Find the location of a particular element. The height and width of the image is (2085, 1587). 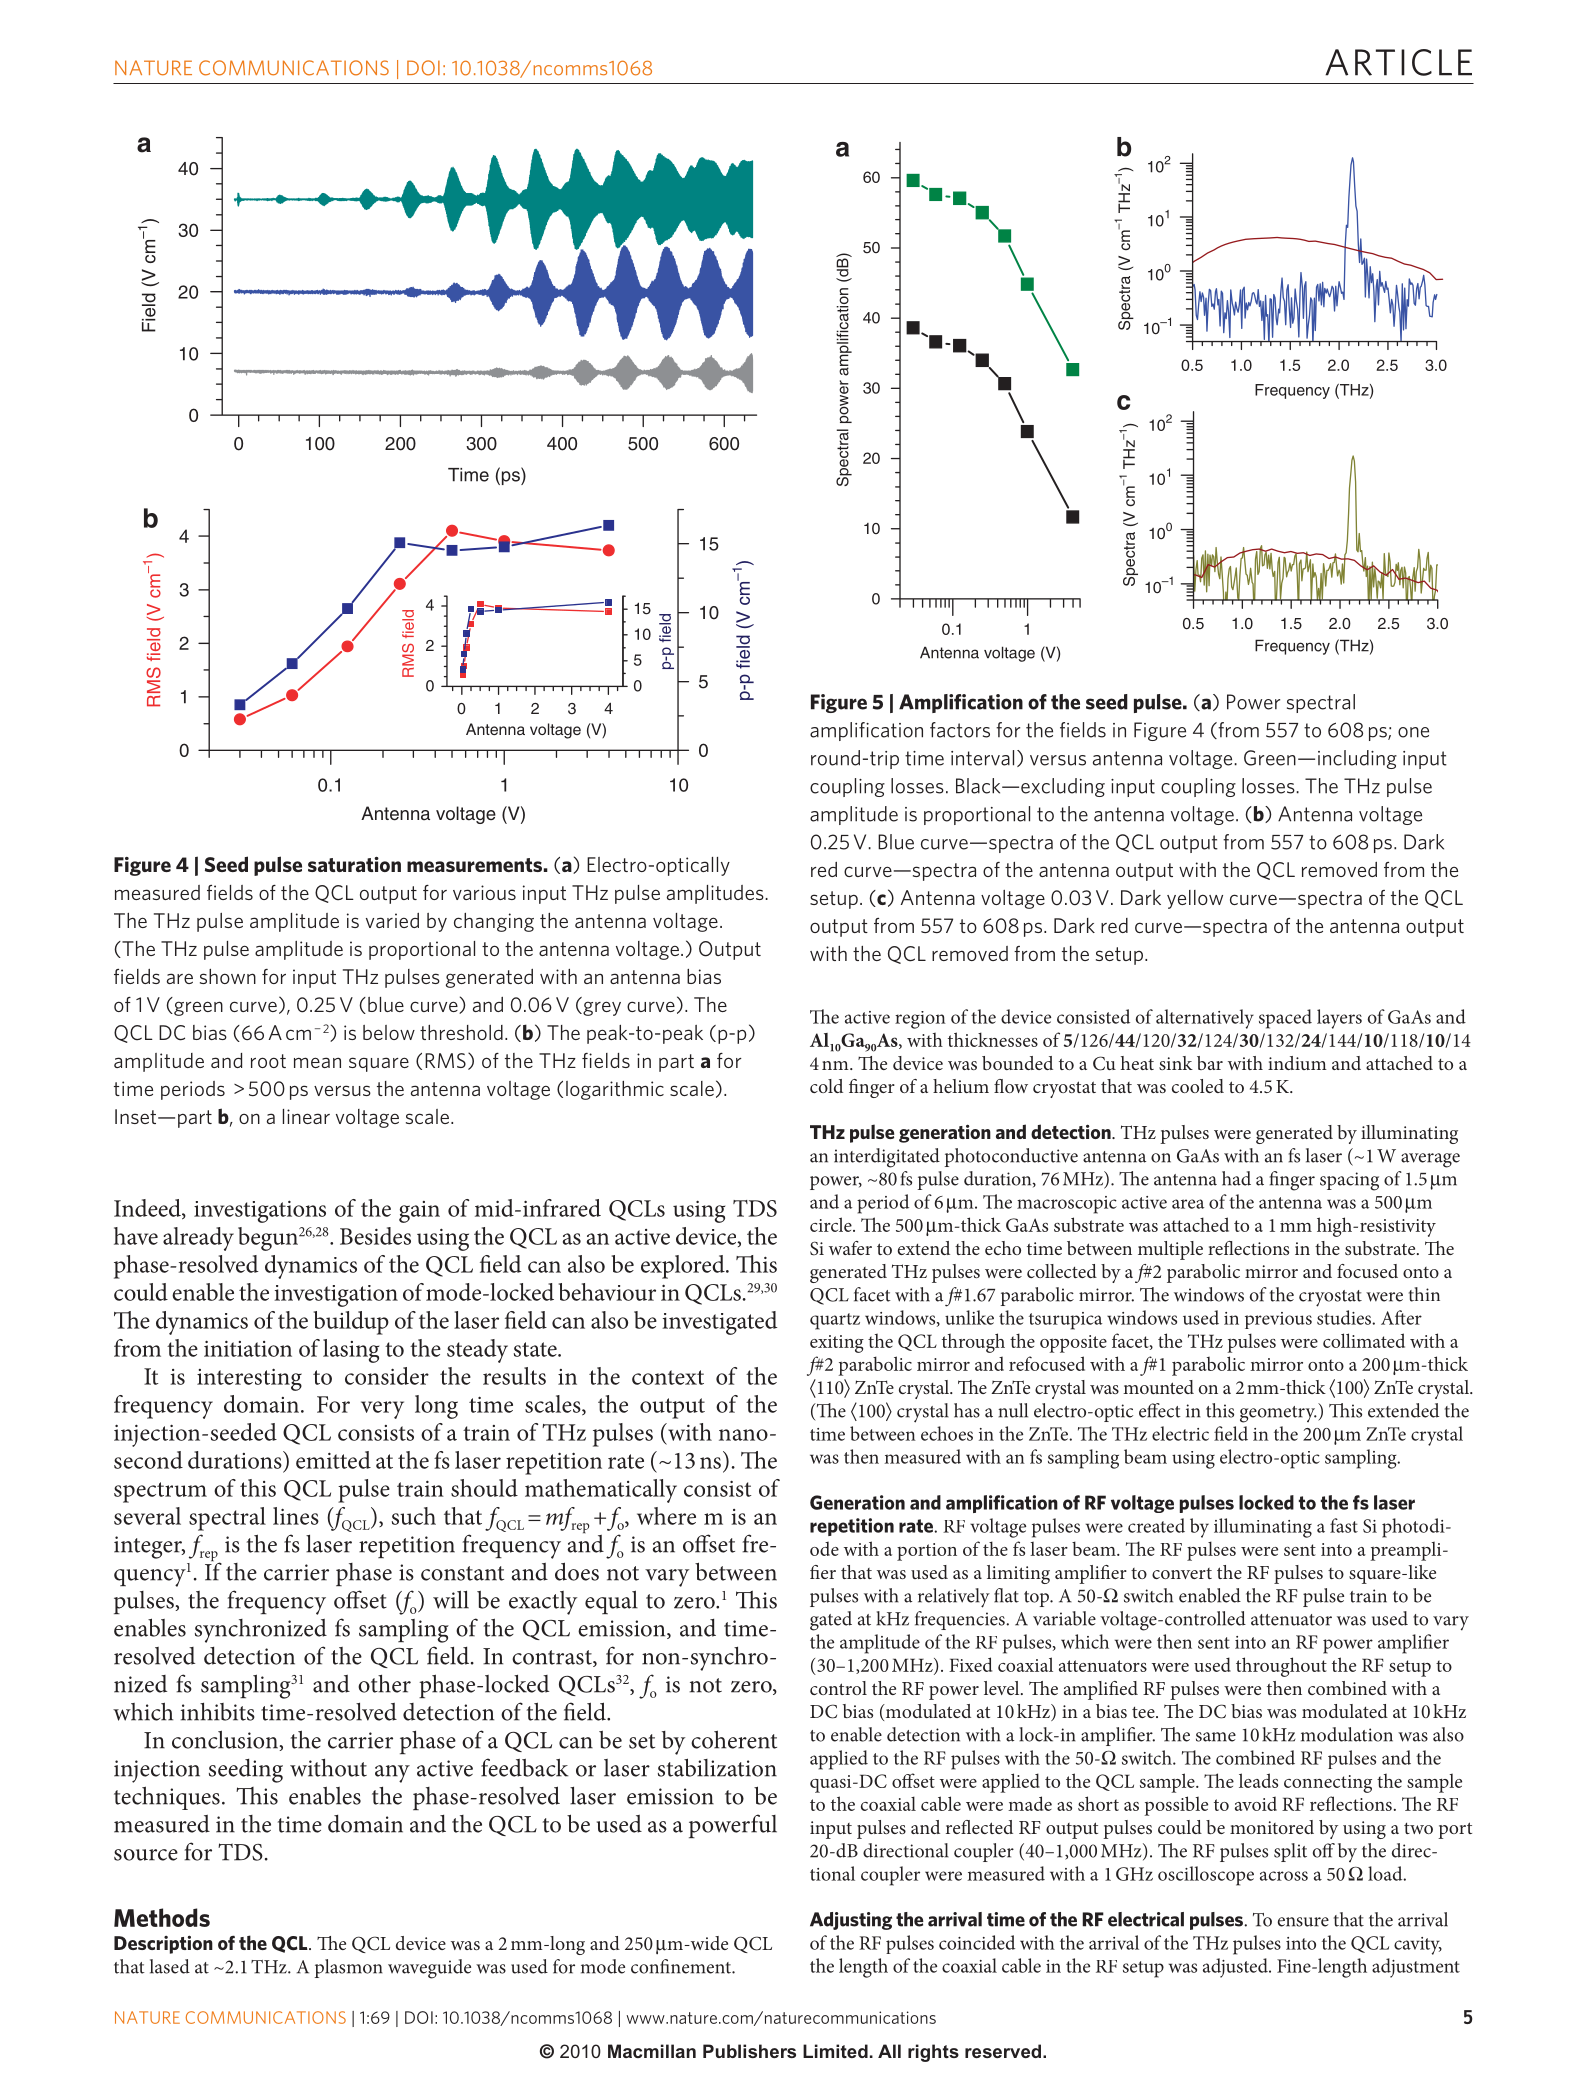

various is located at coordinates (484, 892).
